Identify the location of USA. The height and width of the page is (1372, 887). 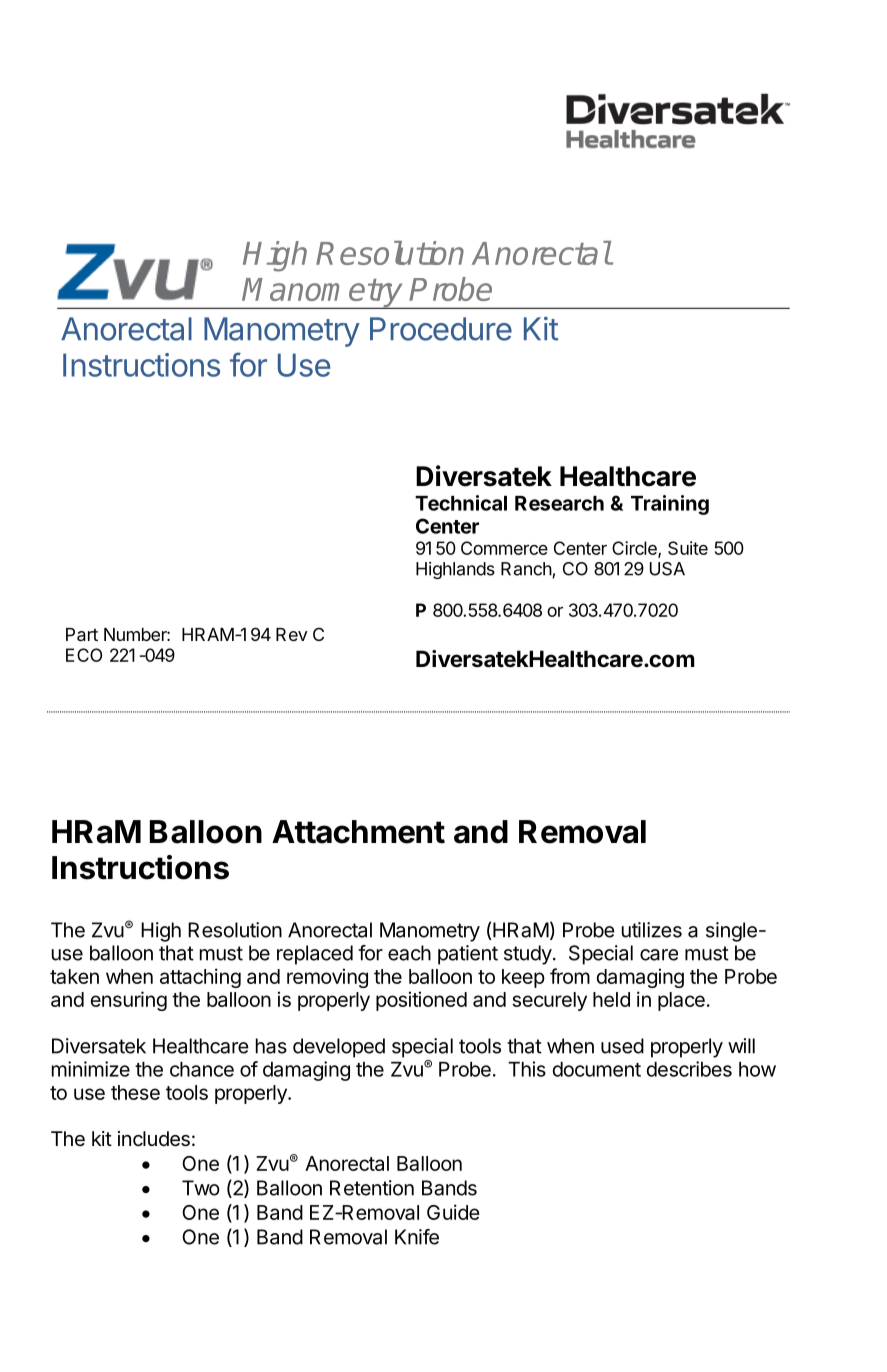
(667, 569).
